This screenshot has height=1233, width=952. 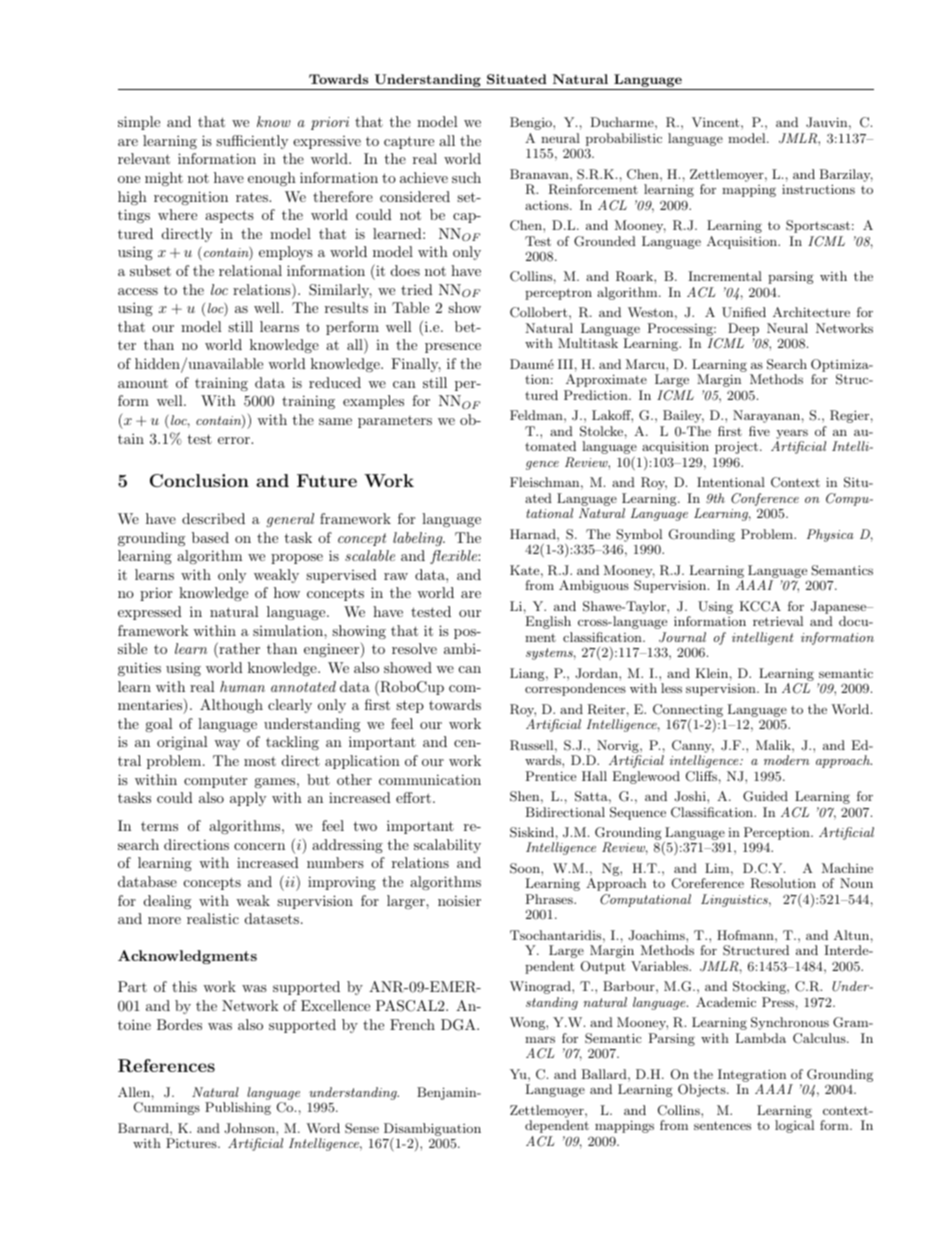 I want to click on probabilistic, so click(x=624, y=139).
